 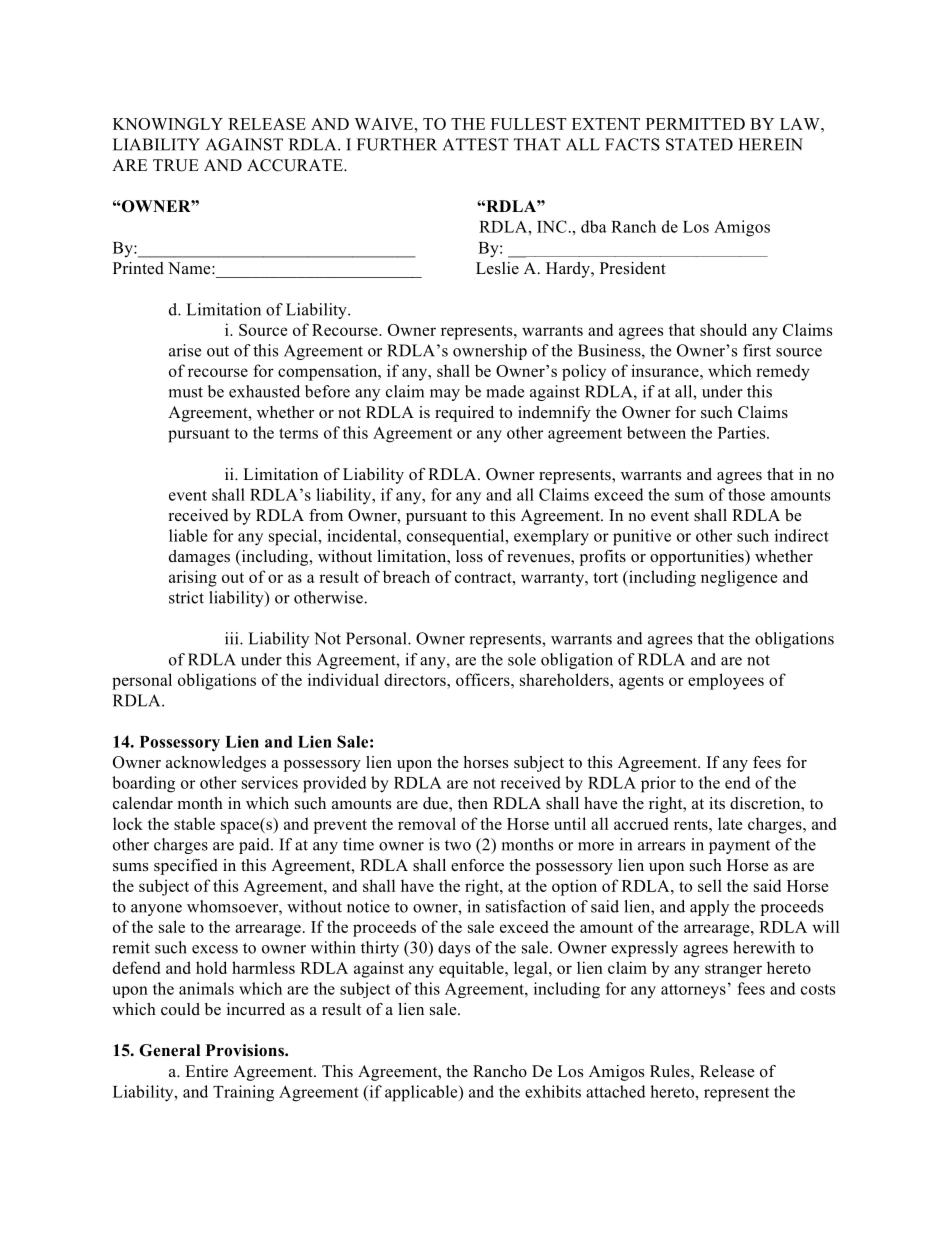 I want to click on Parties, so click(x=743, y=432).
